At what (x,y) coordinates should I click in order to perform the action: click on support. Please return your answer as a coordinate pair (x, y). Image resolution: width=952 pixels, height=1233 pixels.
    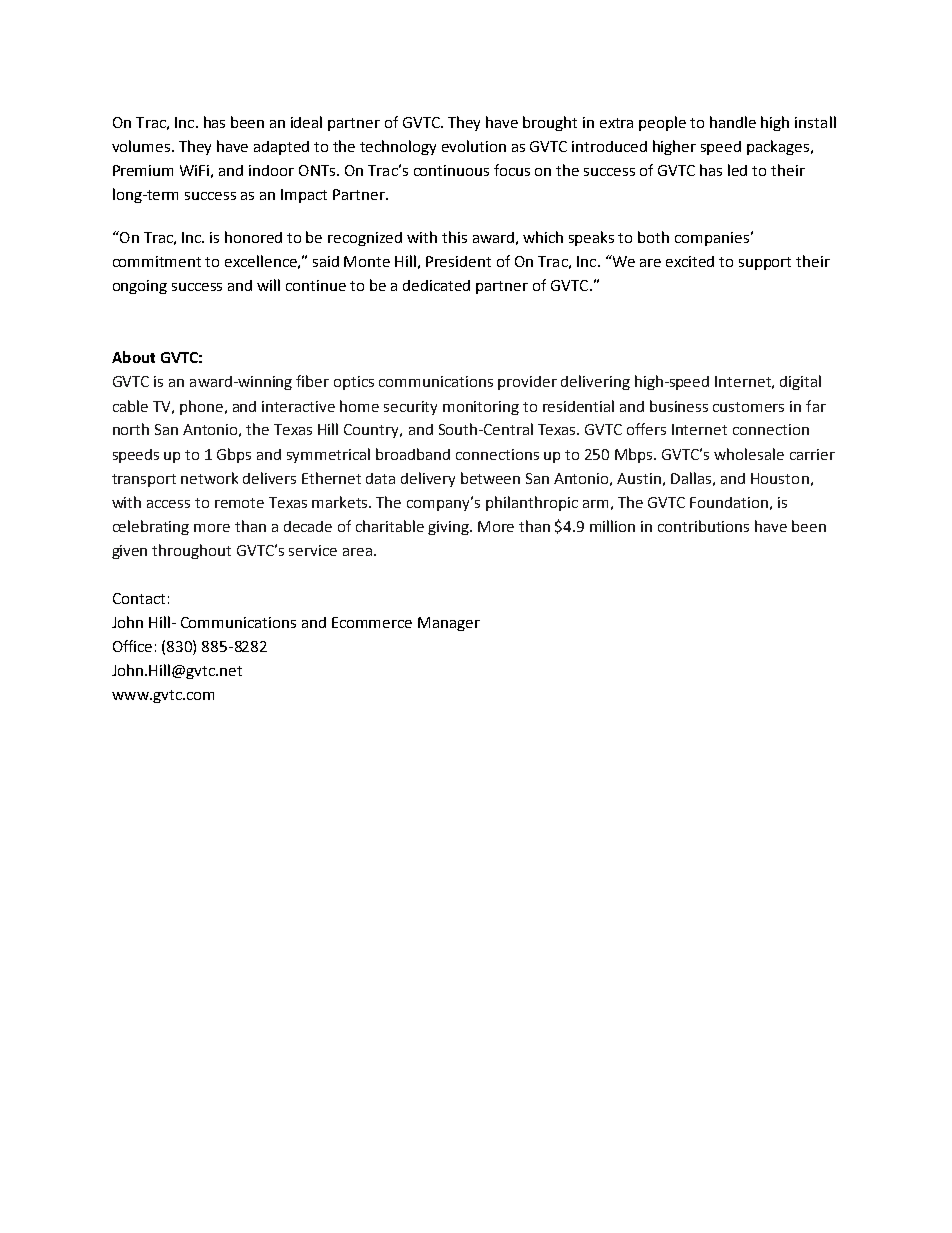
    Looking at the image, I should click on (765, 263).
